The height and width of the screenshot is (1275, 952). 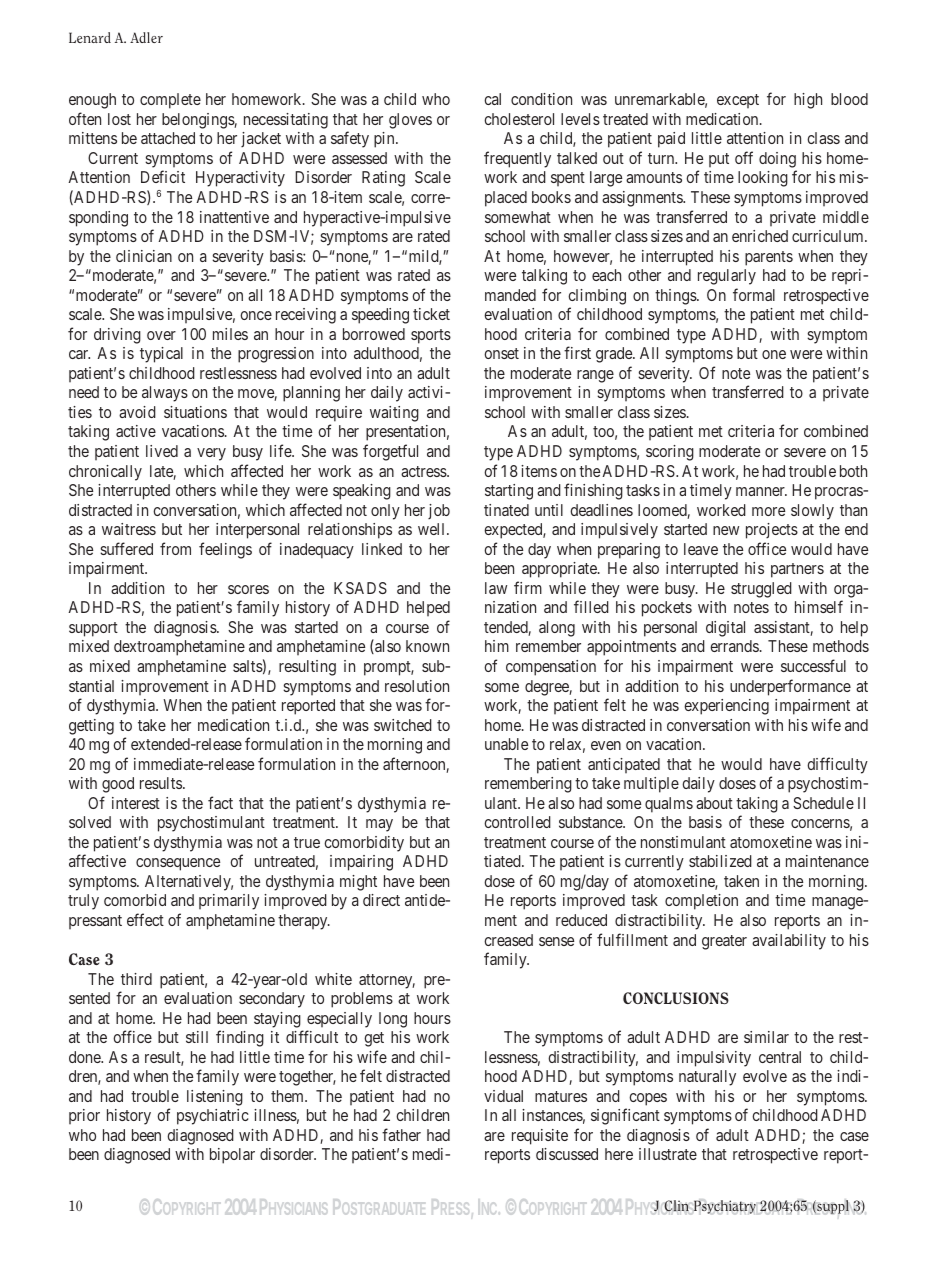 I want to click on lived, so click(x=162, y=451).
